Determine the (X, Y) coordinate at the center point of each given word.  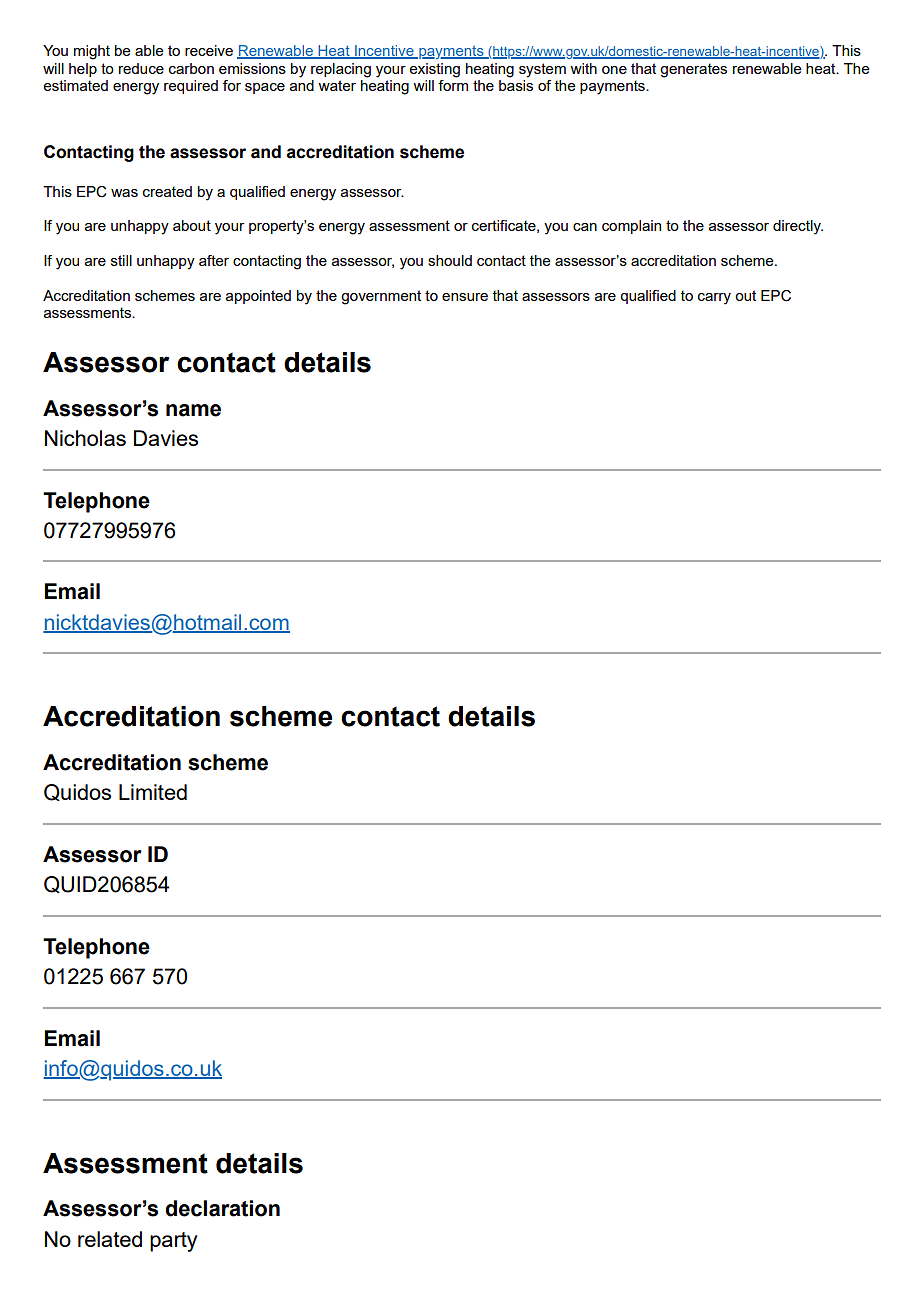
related (110, 1239)
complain (631, 227)
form (453, 85)
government (381, 297)
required (191, 87)
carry (714, 299)
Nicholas (85, 438)
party (173, 1242)
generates (693, 70)
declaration (222, 1208)
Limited (153, 792)
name (193, 410)
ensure (465, 297)
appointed (258, 297)
